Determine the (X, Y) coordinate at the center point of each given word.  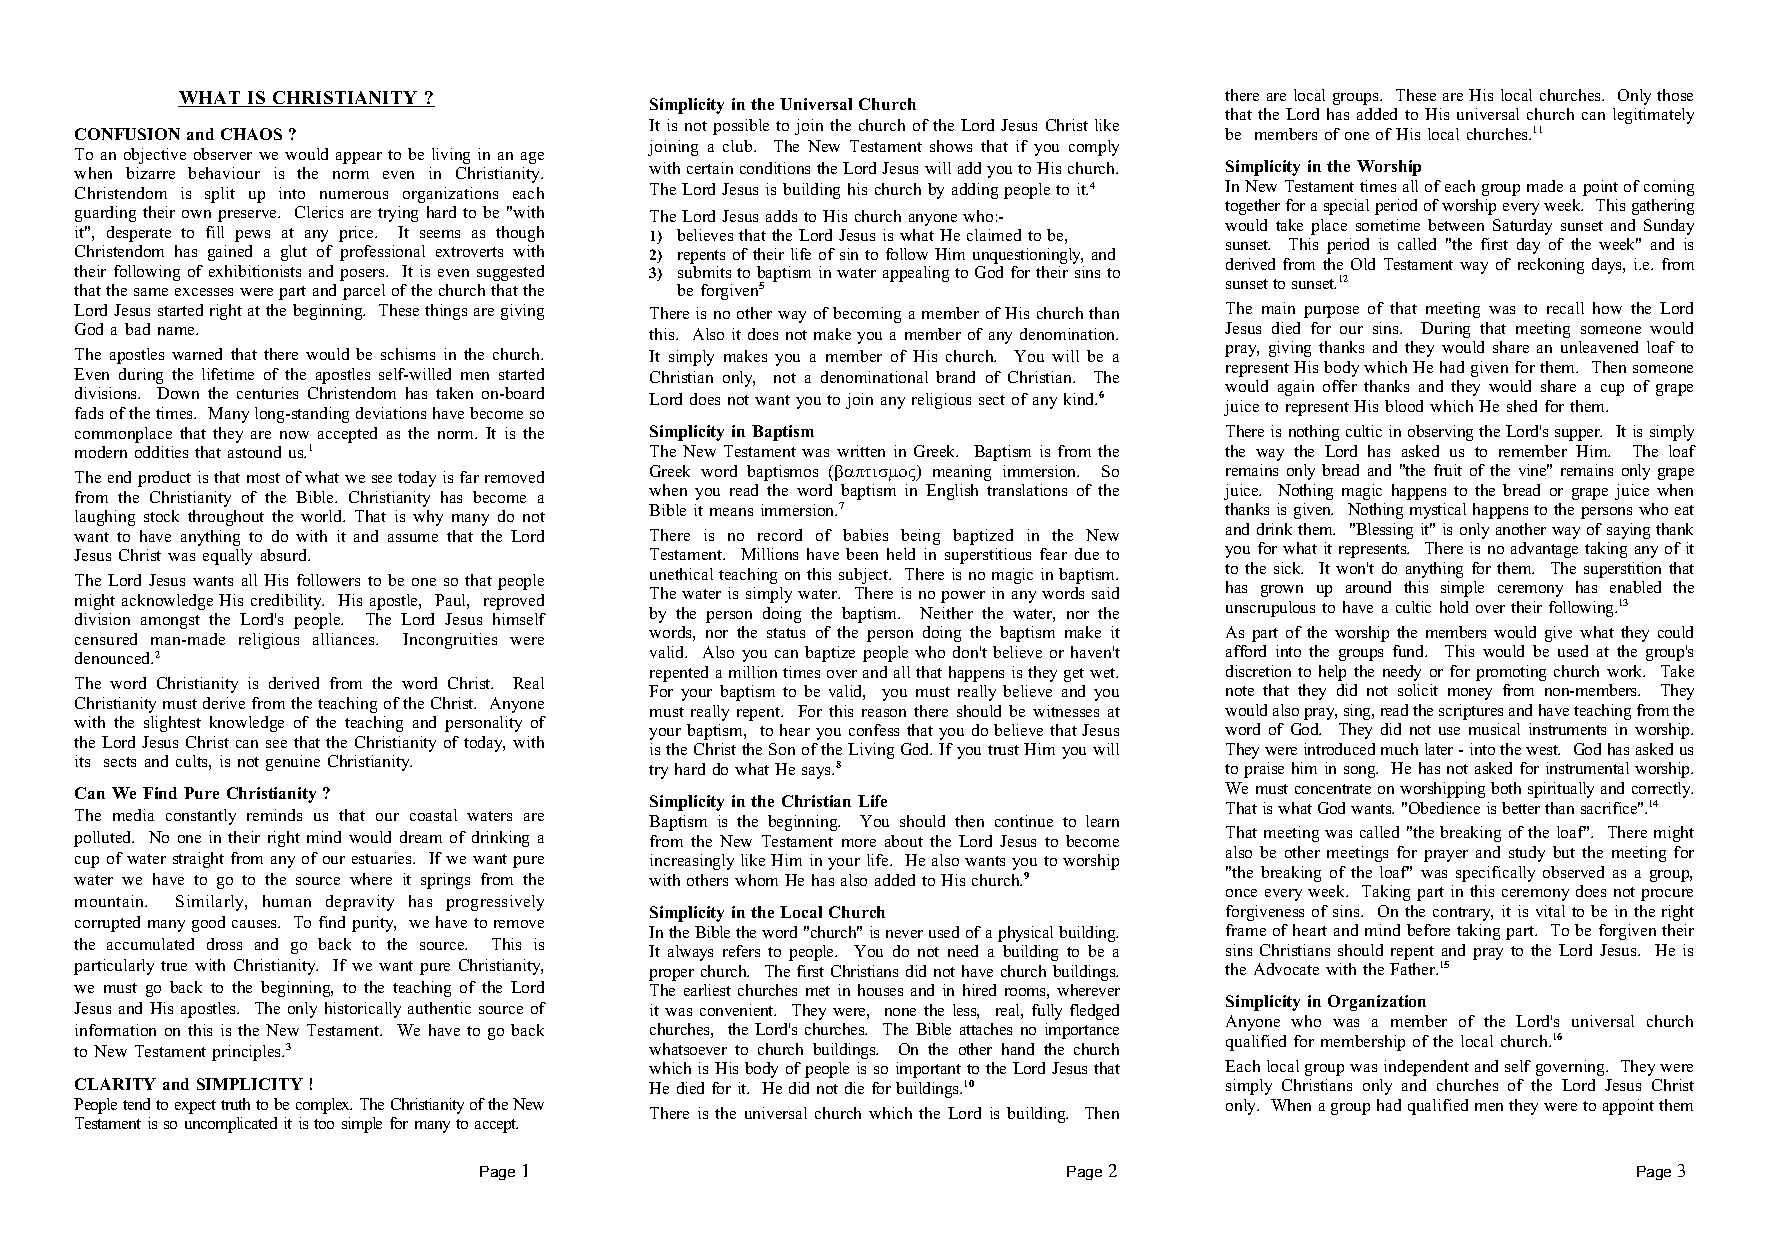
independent (1426, 1068)
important (928, 1070)
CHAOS (251, 134)
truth (235, 1104)
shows (951, 146)
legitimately (1653, 116)
